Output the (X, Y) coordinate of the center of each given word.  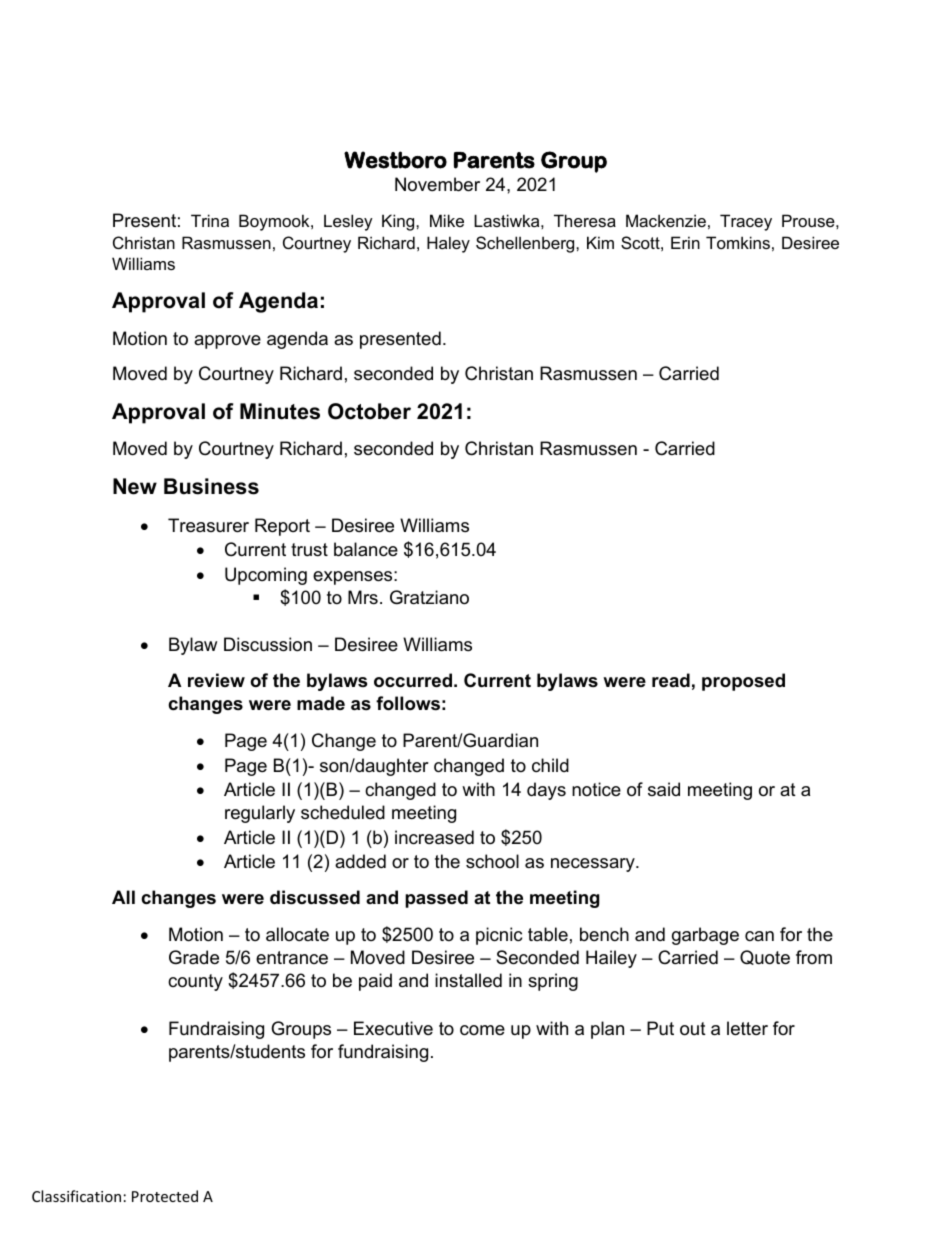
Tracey (746, 222)
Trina (210, 220)
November (437, 184)
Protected (165, 1196)
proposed (743, 682)
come (482, 1030)
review (216, 680)
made (321, 703)
